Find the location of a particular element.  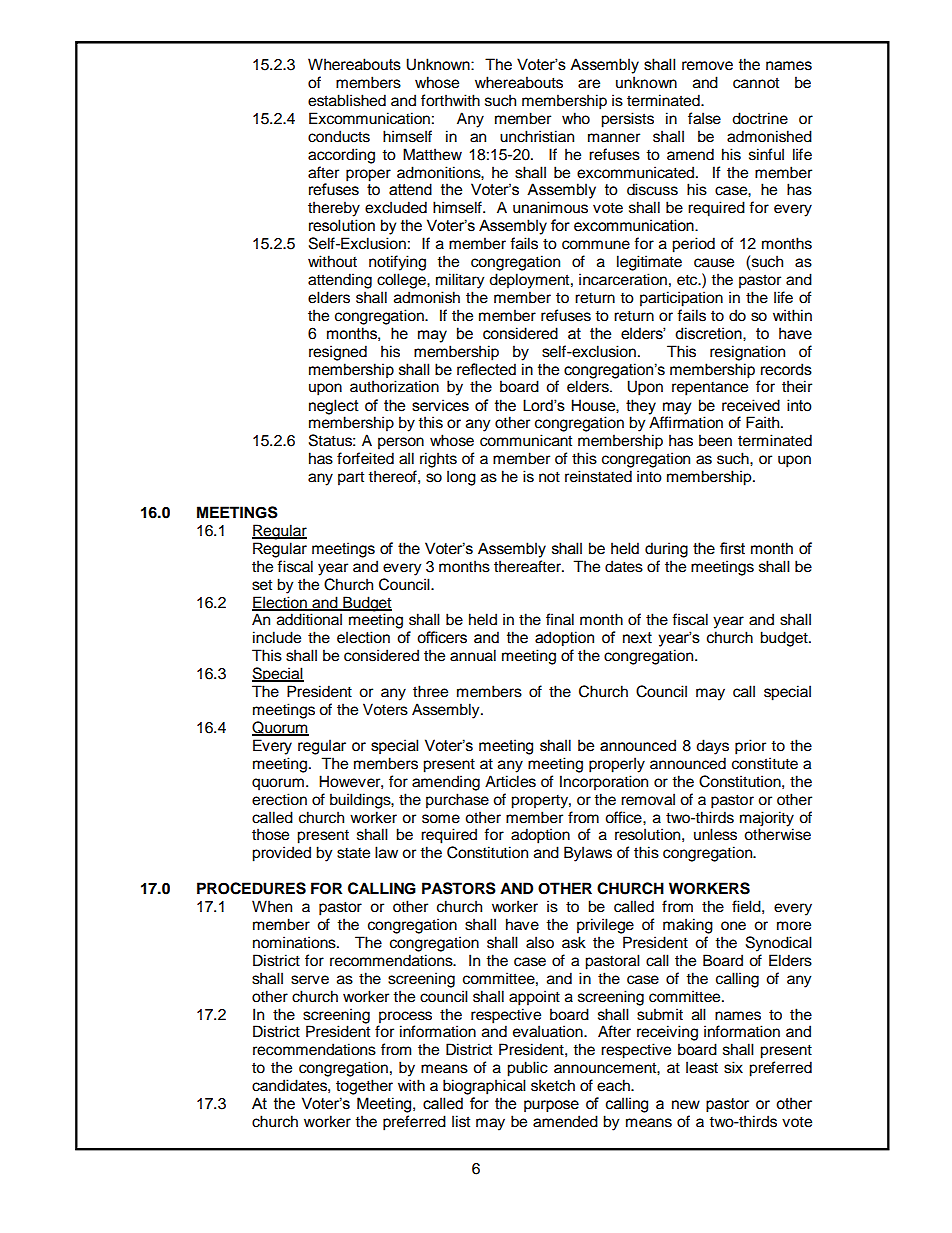

additional is located at coordinates (309, 619).
